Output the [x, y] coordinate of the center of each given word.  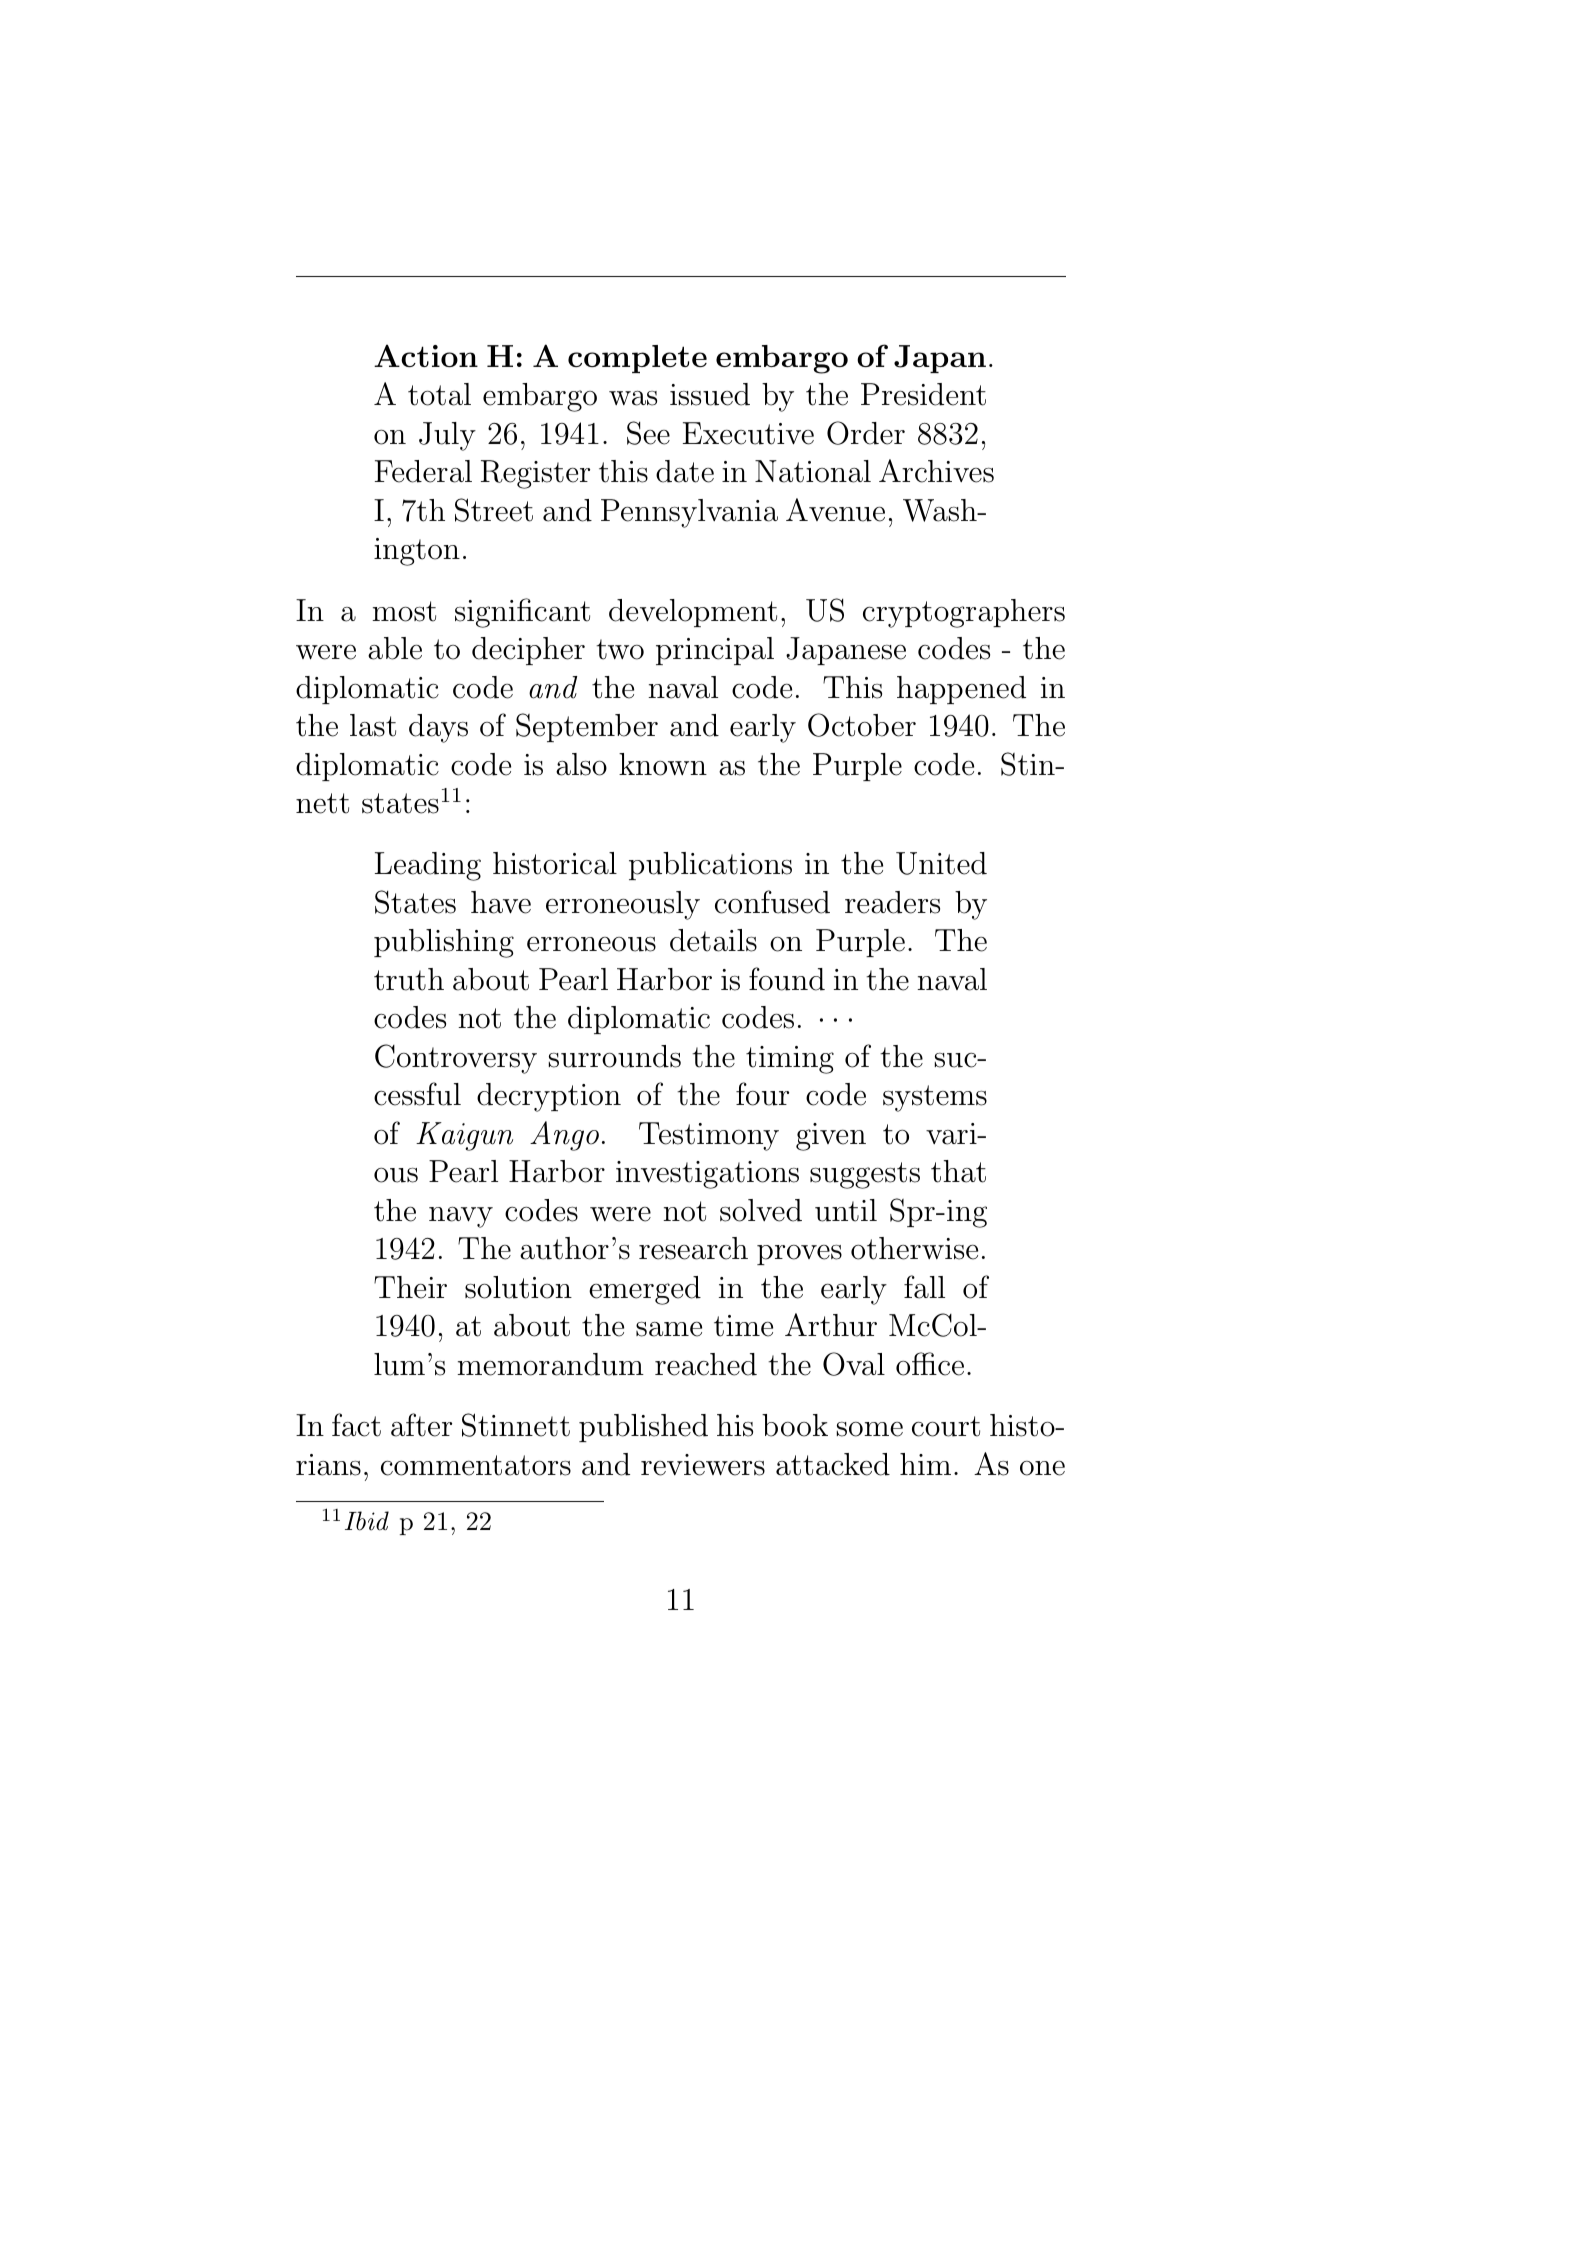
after [421, 1425]
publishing [444, 943]
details [713, 940]
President [923, 394]
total [439, 394]
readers [892, 902]
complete [637, 359]
